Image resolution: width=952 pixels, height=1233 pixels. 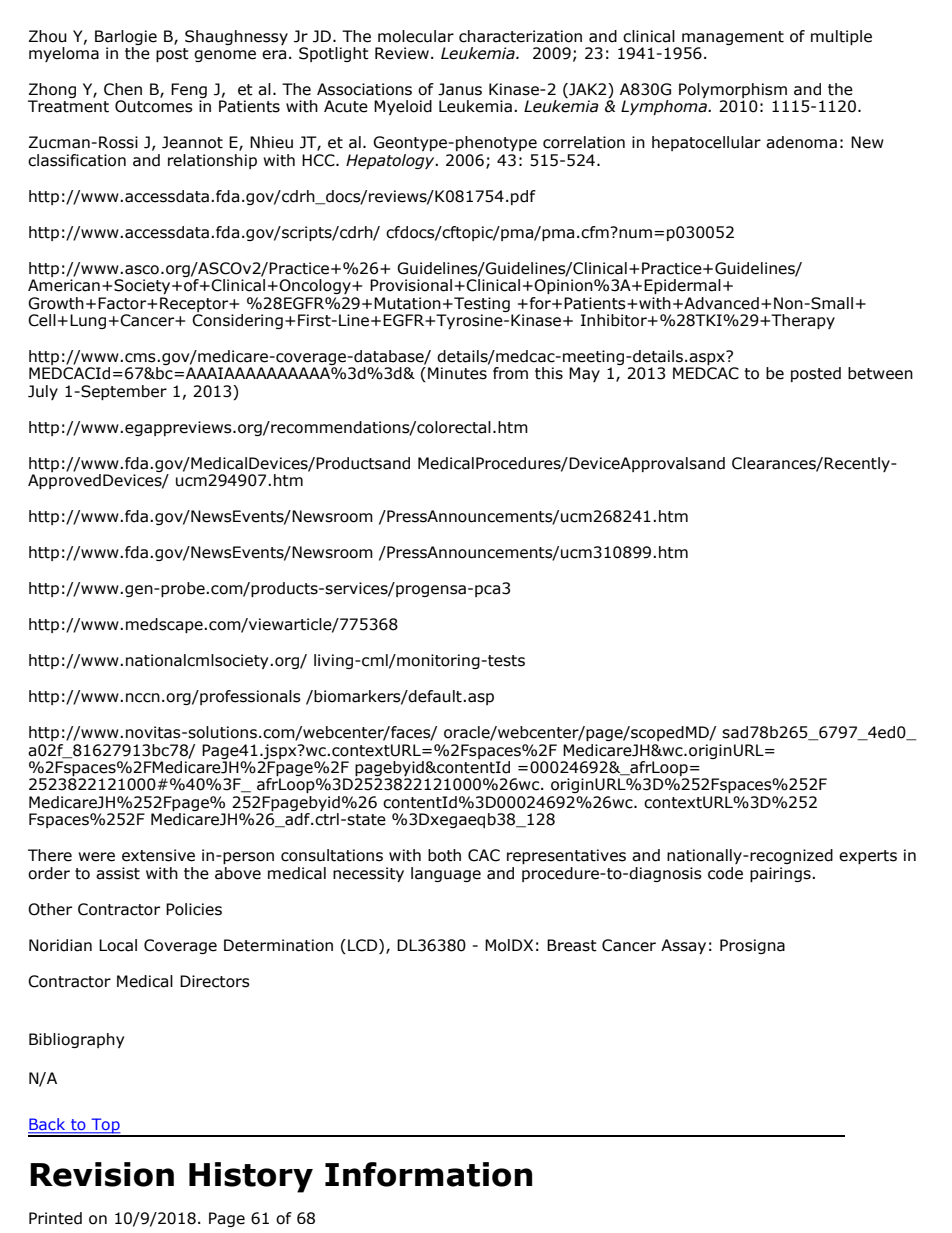 I want to click on extensive, so click(x=158, y=855).
